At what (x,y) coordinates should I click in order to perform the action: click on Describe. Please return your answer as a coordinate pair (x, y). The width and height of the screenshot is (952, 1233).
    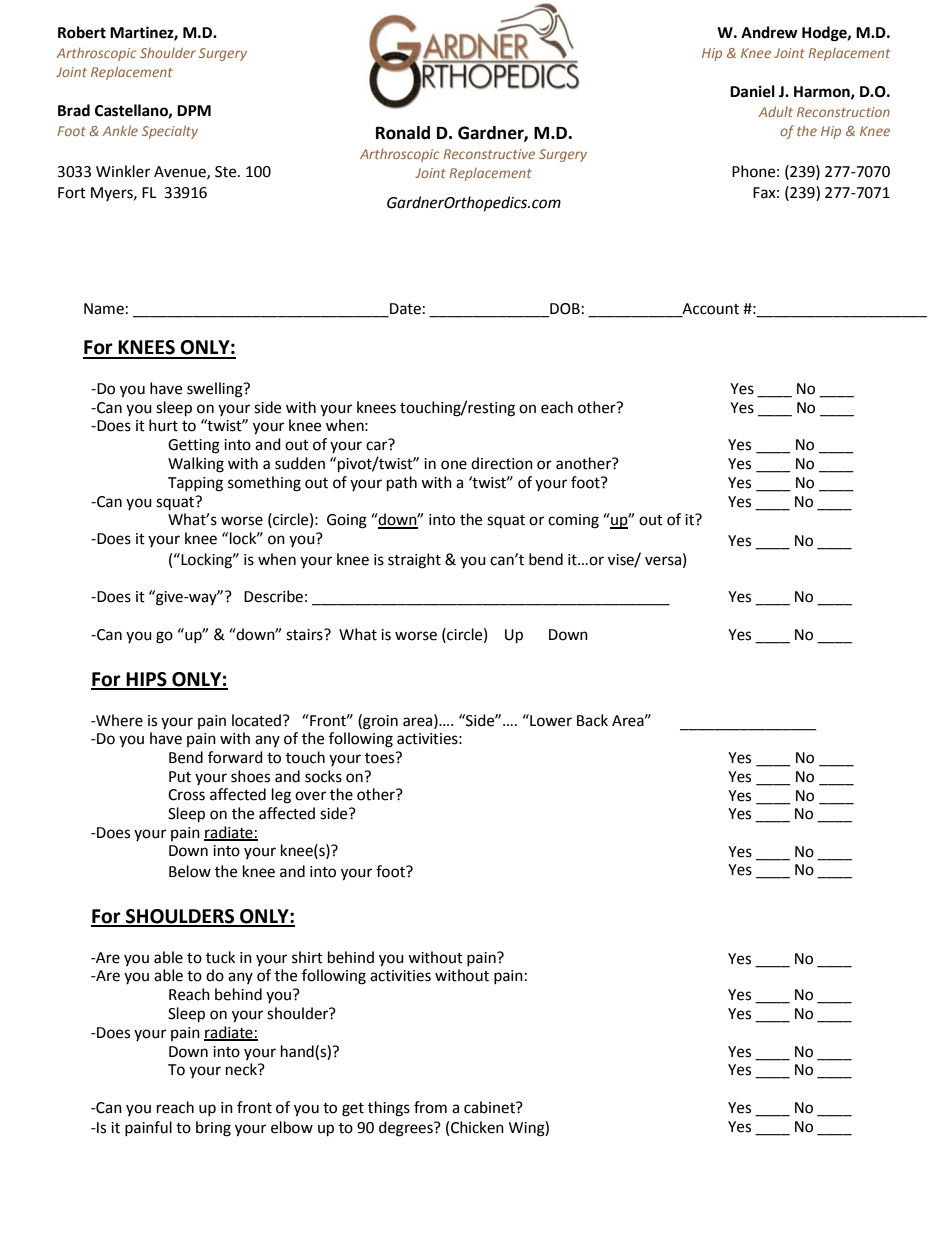
    Looking at the image, I should click on (273, 596).
